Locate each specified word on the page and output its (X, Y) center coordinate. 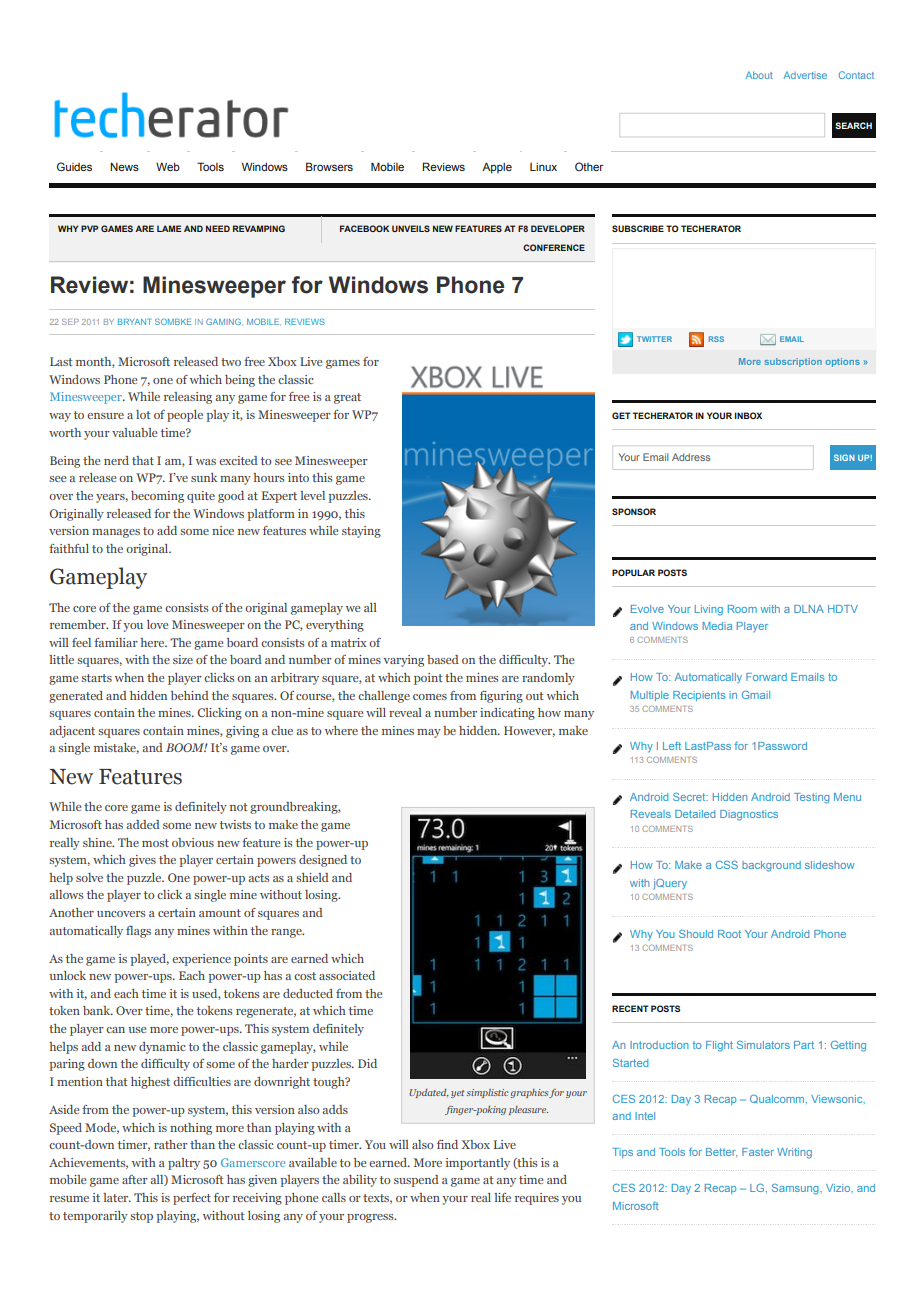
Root (729, 934)
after (135, 1179)
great (347, 398)
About (759, 75)
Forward (766, 677)
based (443, 659)
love (157, 624)
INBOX (748, 415)
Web (168, 166)
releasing (188, 398)
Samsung (796, 1189)
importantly (478, 1164)
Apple (497, 168)
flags (138, 932)
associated (347, 975)
